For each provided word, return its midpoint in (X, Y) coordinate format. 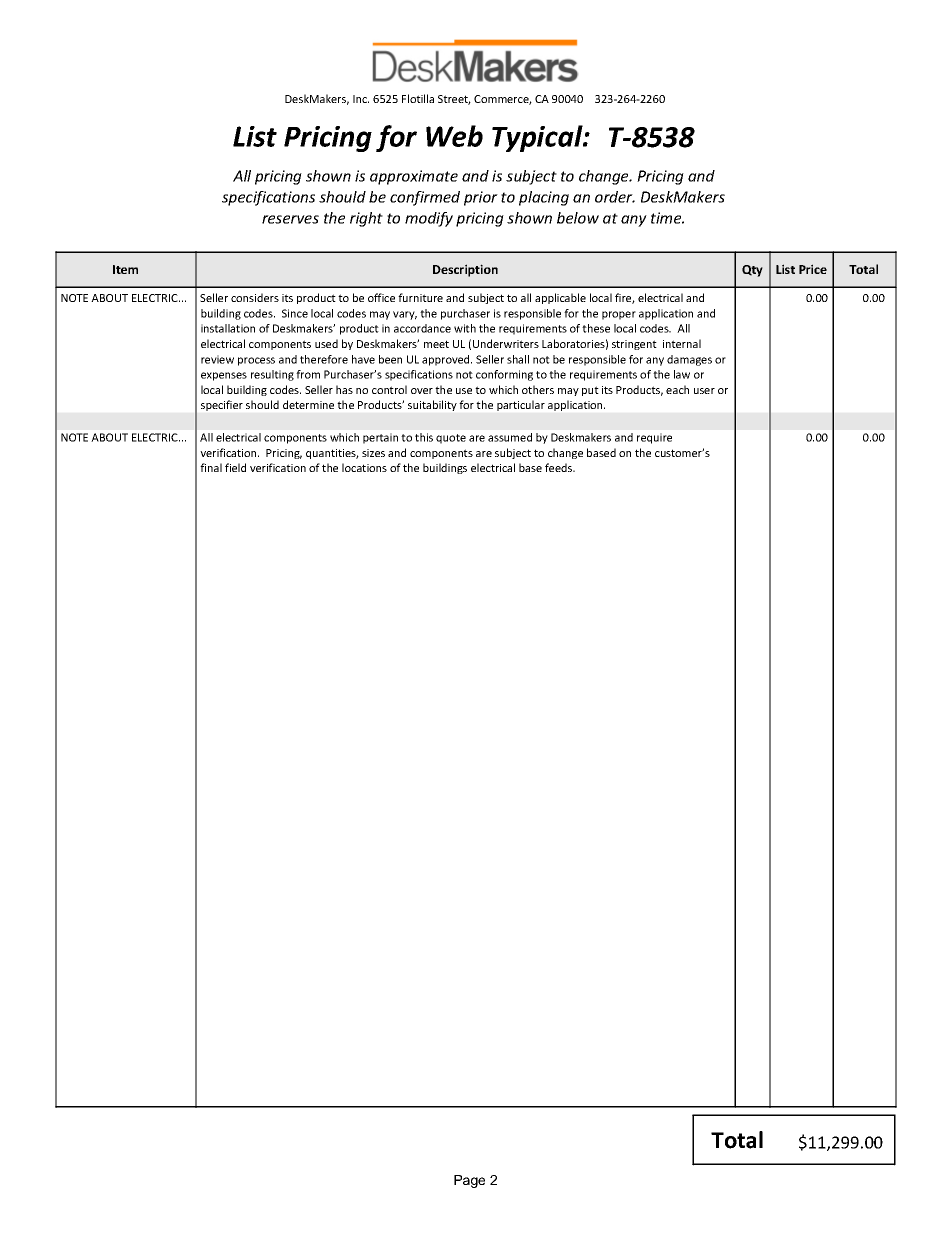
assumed (510, 437)
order (615, 197)
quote (451, 439)
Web (454, 136)
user (704, 391)
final (211, 467)
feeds (560, 467)
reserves (290, 219)
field (235, 467)
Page (469, 1181)
